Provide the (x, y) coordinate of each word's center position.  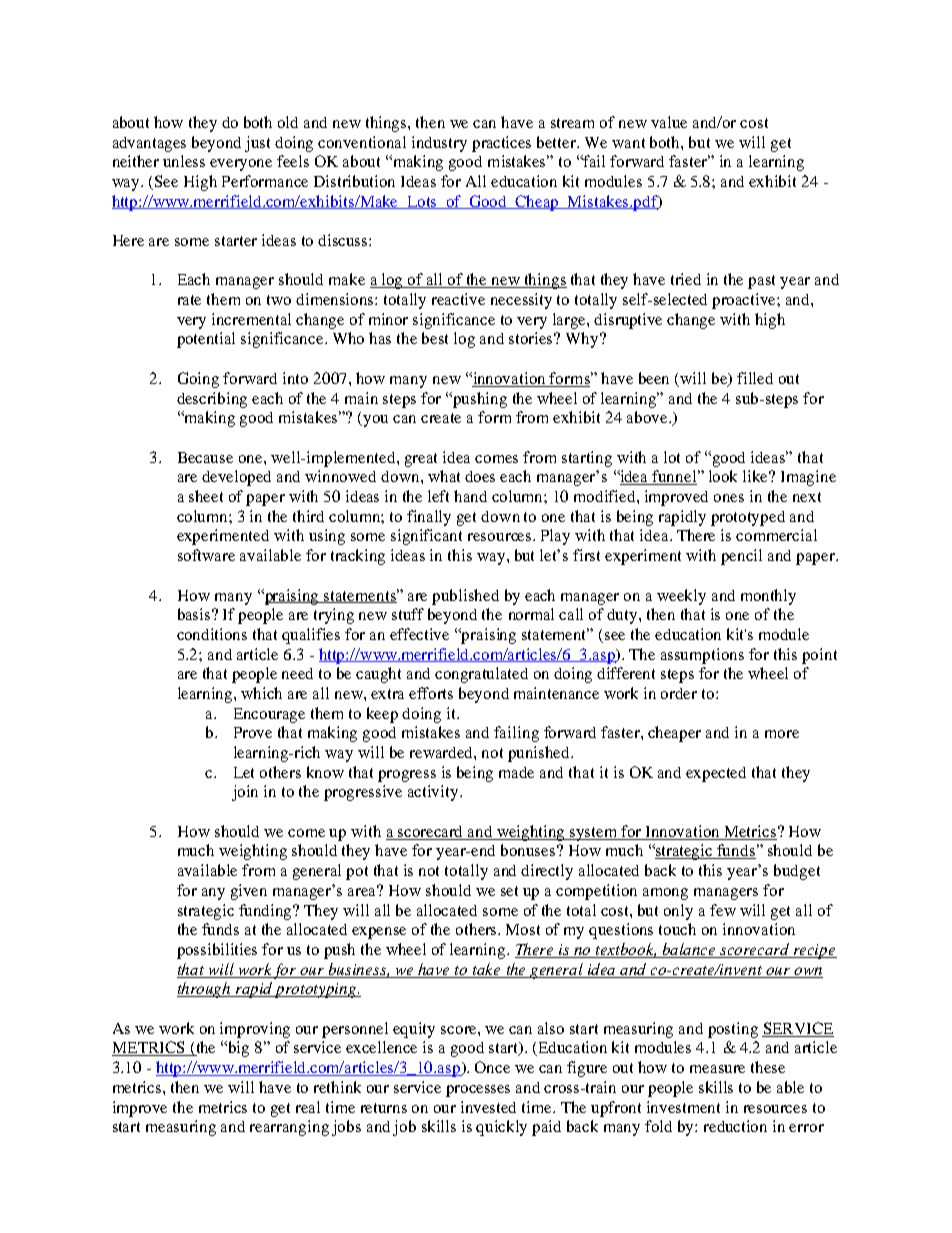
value (669, 122)
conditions (212, 634)
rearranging (289, 1128)
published (465, 597)
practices (501, 144)
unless (184, 161)
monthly (768, 597)
